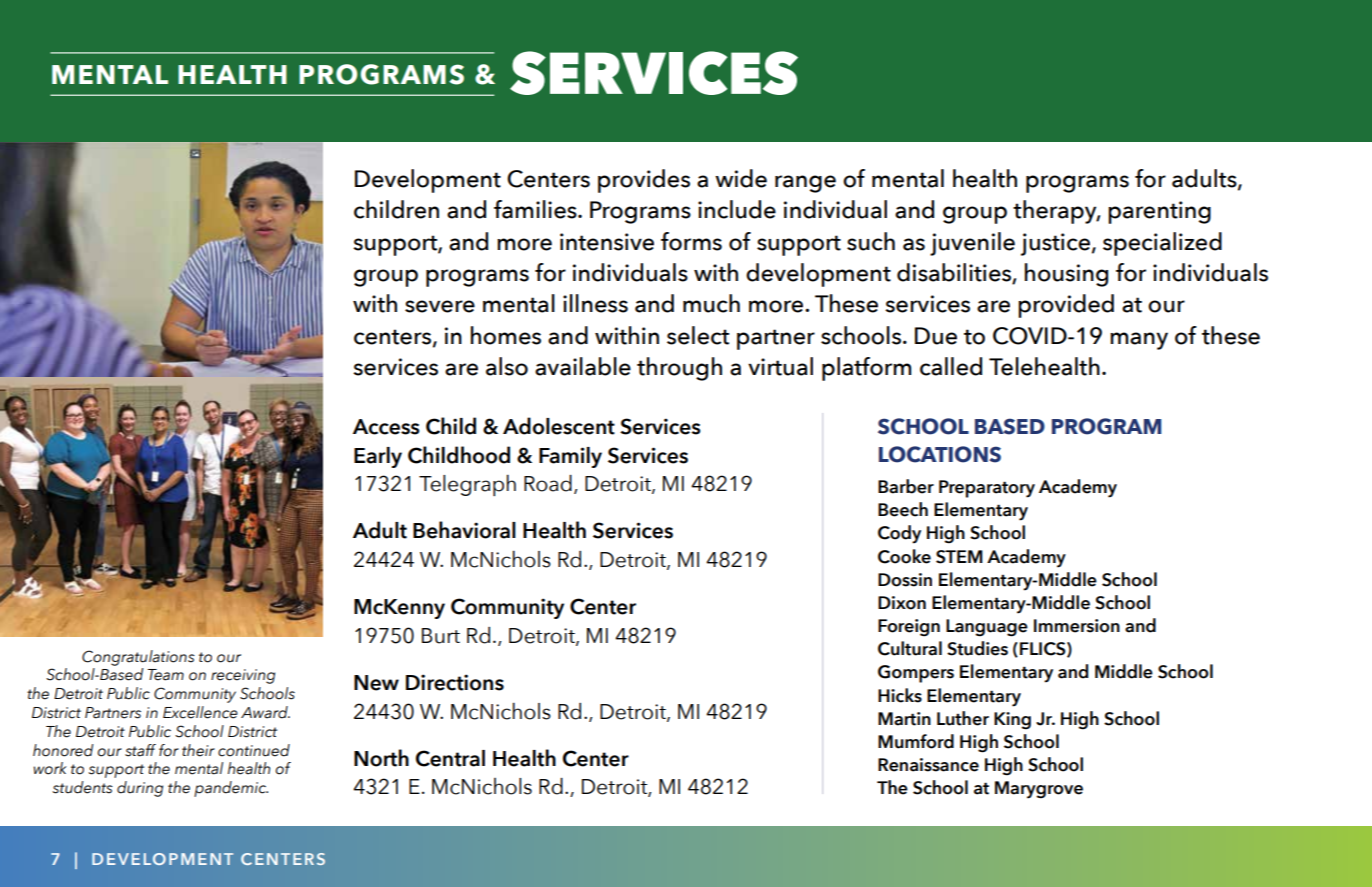  Describe the element at coordinates (1159, 212) in the image. I see `parenting` at that location.
